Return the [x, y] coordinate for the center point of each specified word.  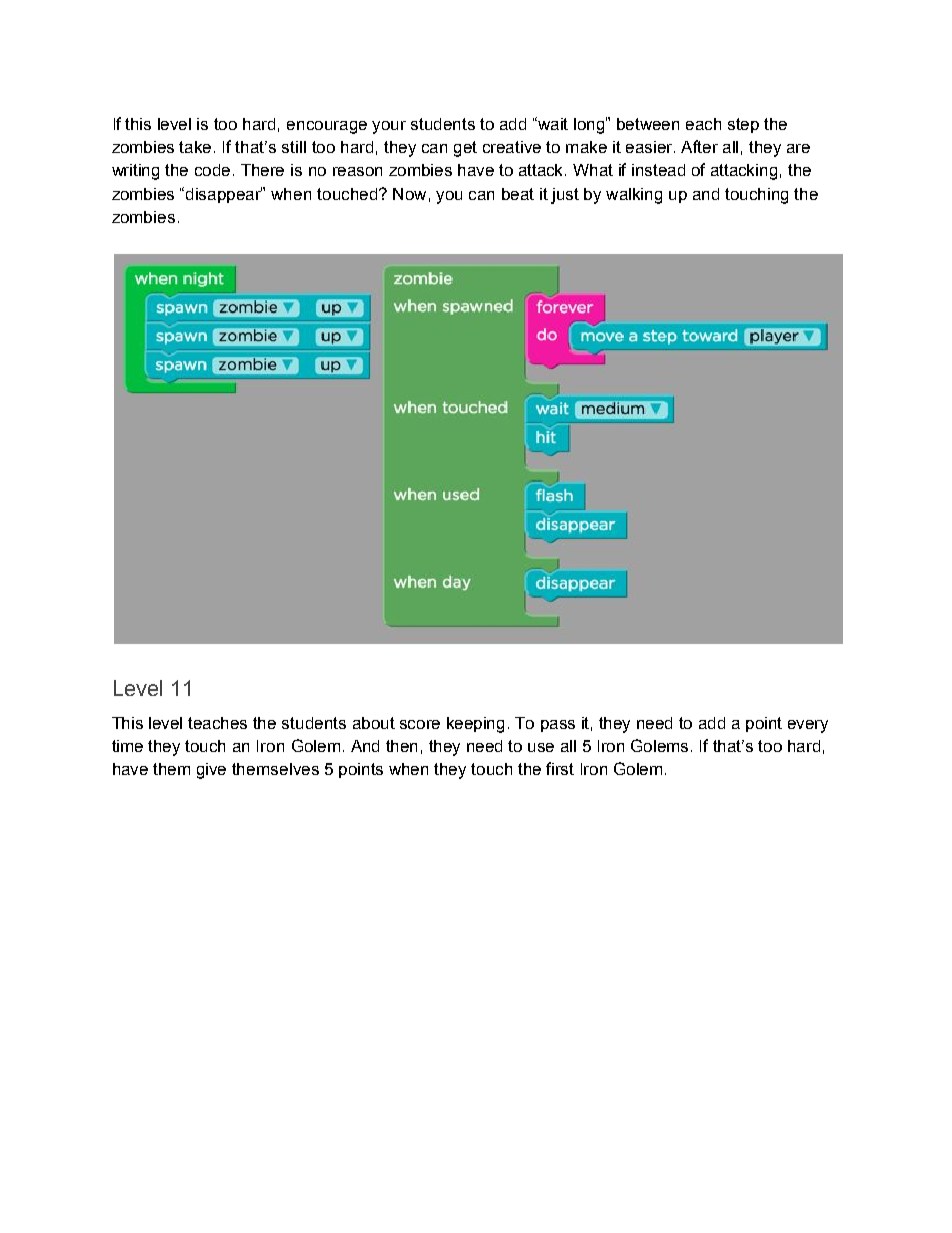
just [565, 196]
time [127, 746]
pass [558, 726]
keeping [475, 725]
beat [518, 194]
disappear [225, 195]
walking [634, 196]
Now [409, 194]
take [197, 147]
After [699, 146]
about [374, 723]
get [465, 149]
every [808, 726]
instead [658, 170]
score [420, 724]
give [211, 771]
